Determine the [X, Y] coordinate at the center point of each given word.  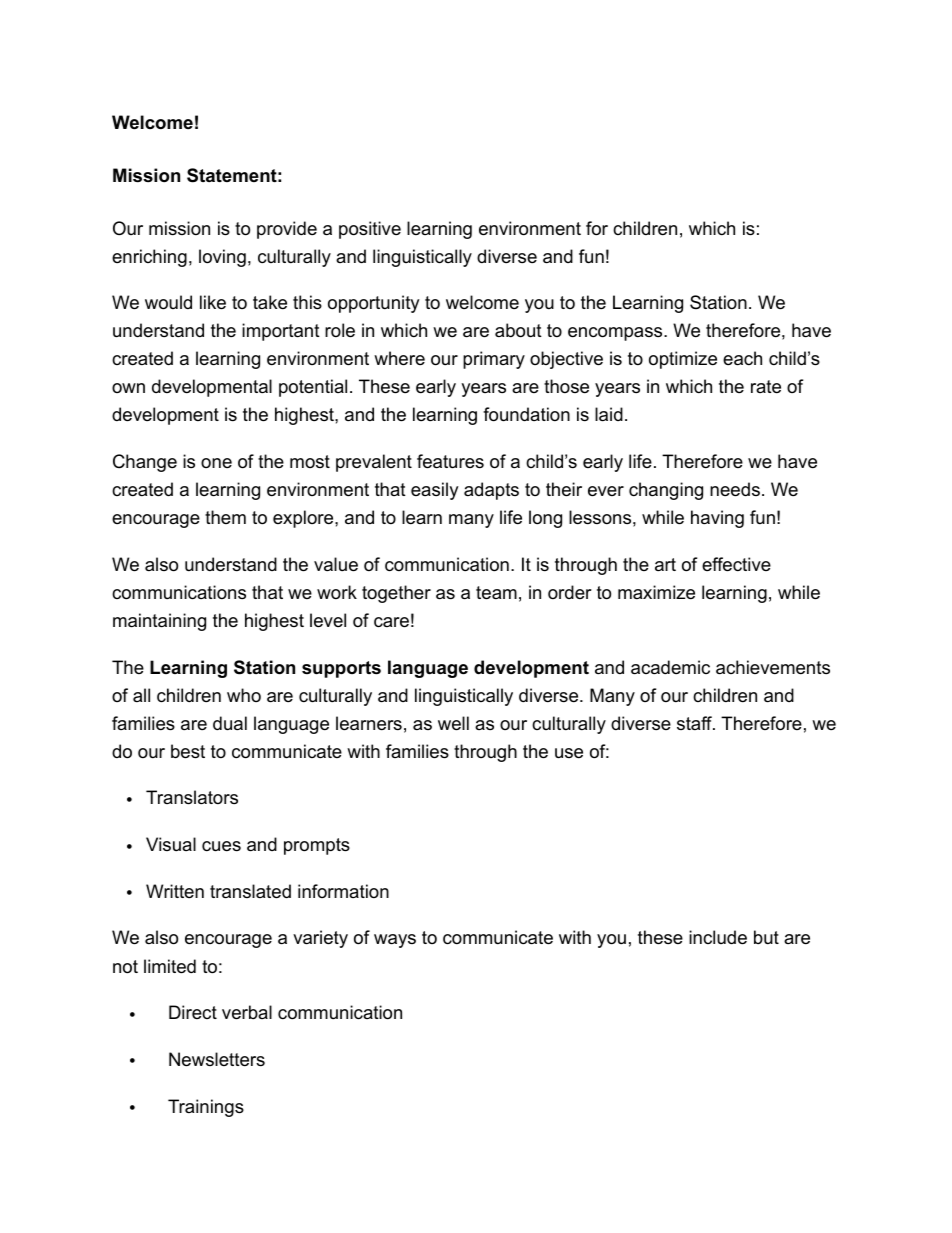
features [450, 461]
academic [670, 667]
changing [666, 491]
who [244, 695]
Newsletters [217, 1059]
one [216, 463]
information [343, 891]
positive [370, 230]
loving [222, 258]
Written [175, 891]
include [718, 937]
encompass [616, 334]
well [453, 723]
